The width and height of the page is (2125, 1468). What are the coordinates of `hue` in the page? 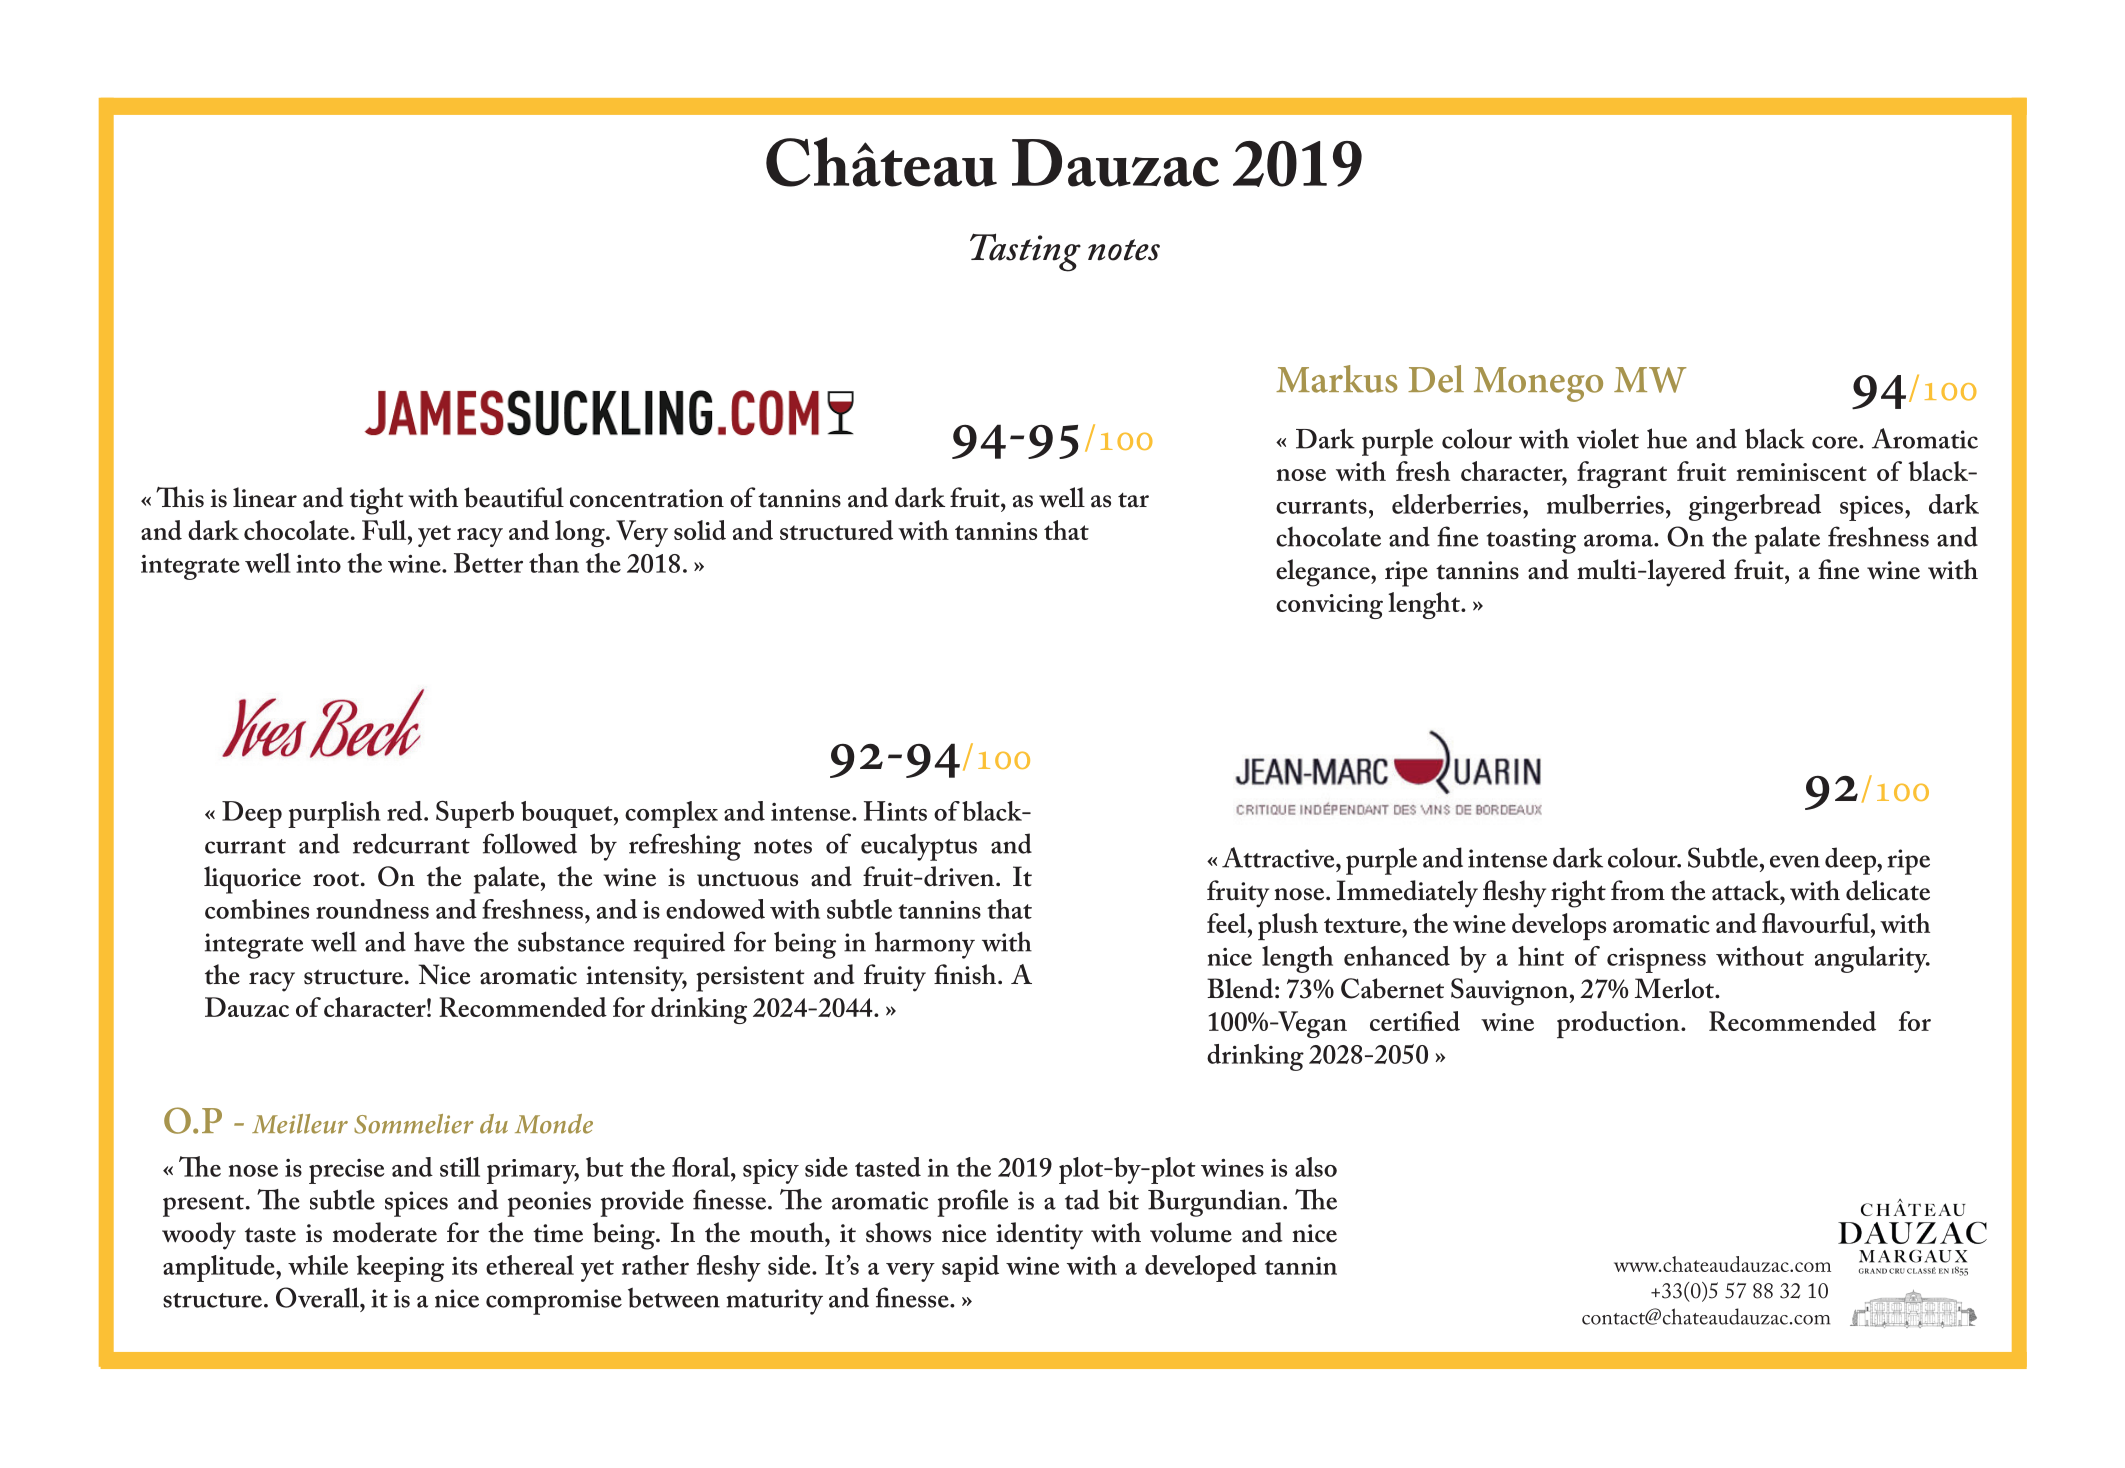 It's located at (1667, 438).
